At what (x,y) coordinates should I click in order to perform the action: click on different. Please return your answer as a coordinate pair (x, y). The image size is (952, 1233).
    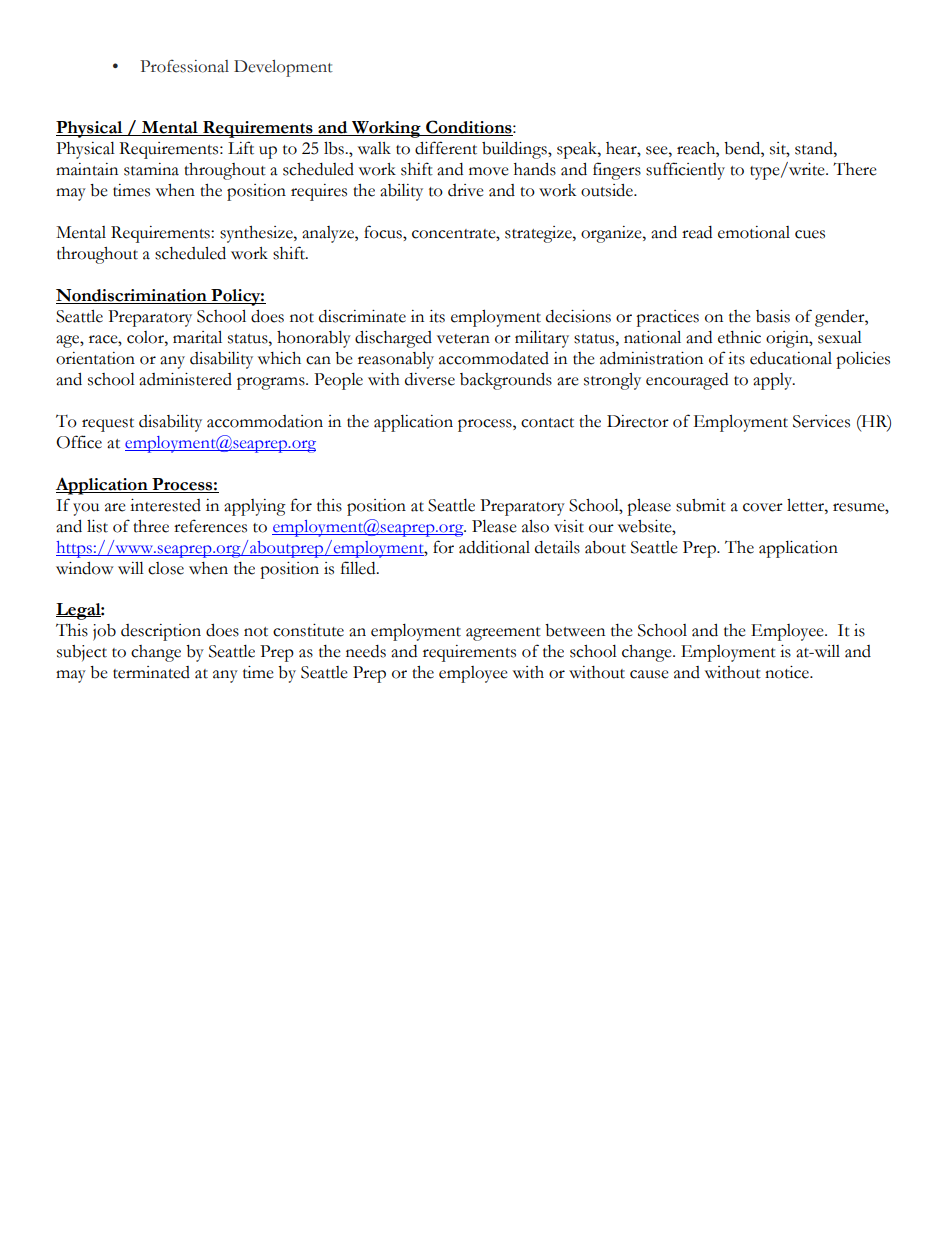
    Looking at the image, I should click on (446, 148).
